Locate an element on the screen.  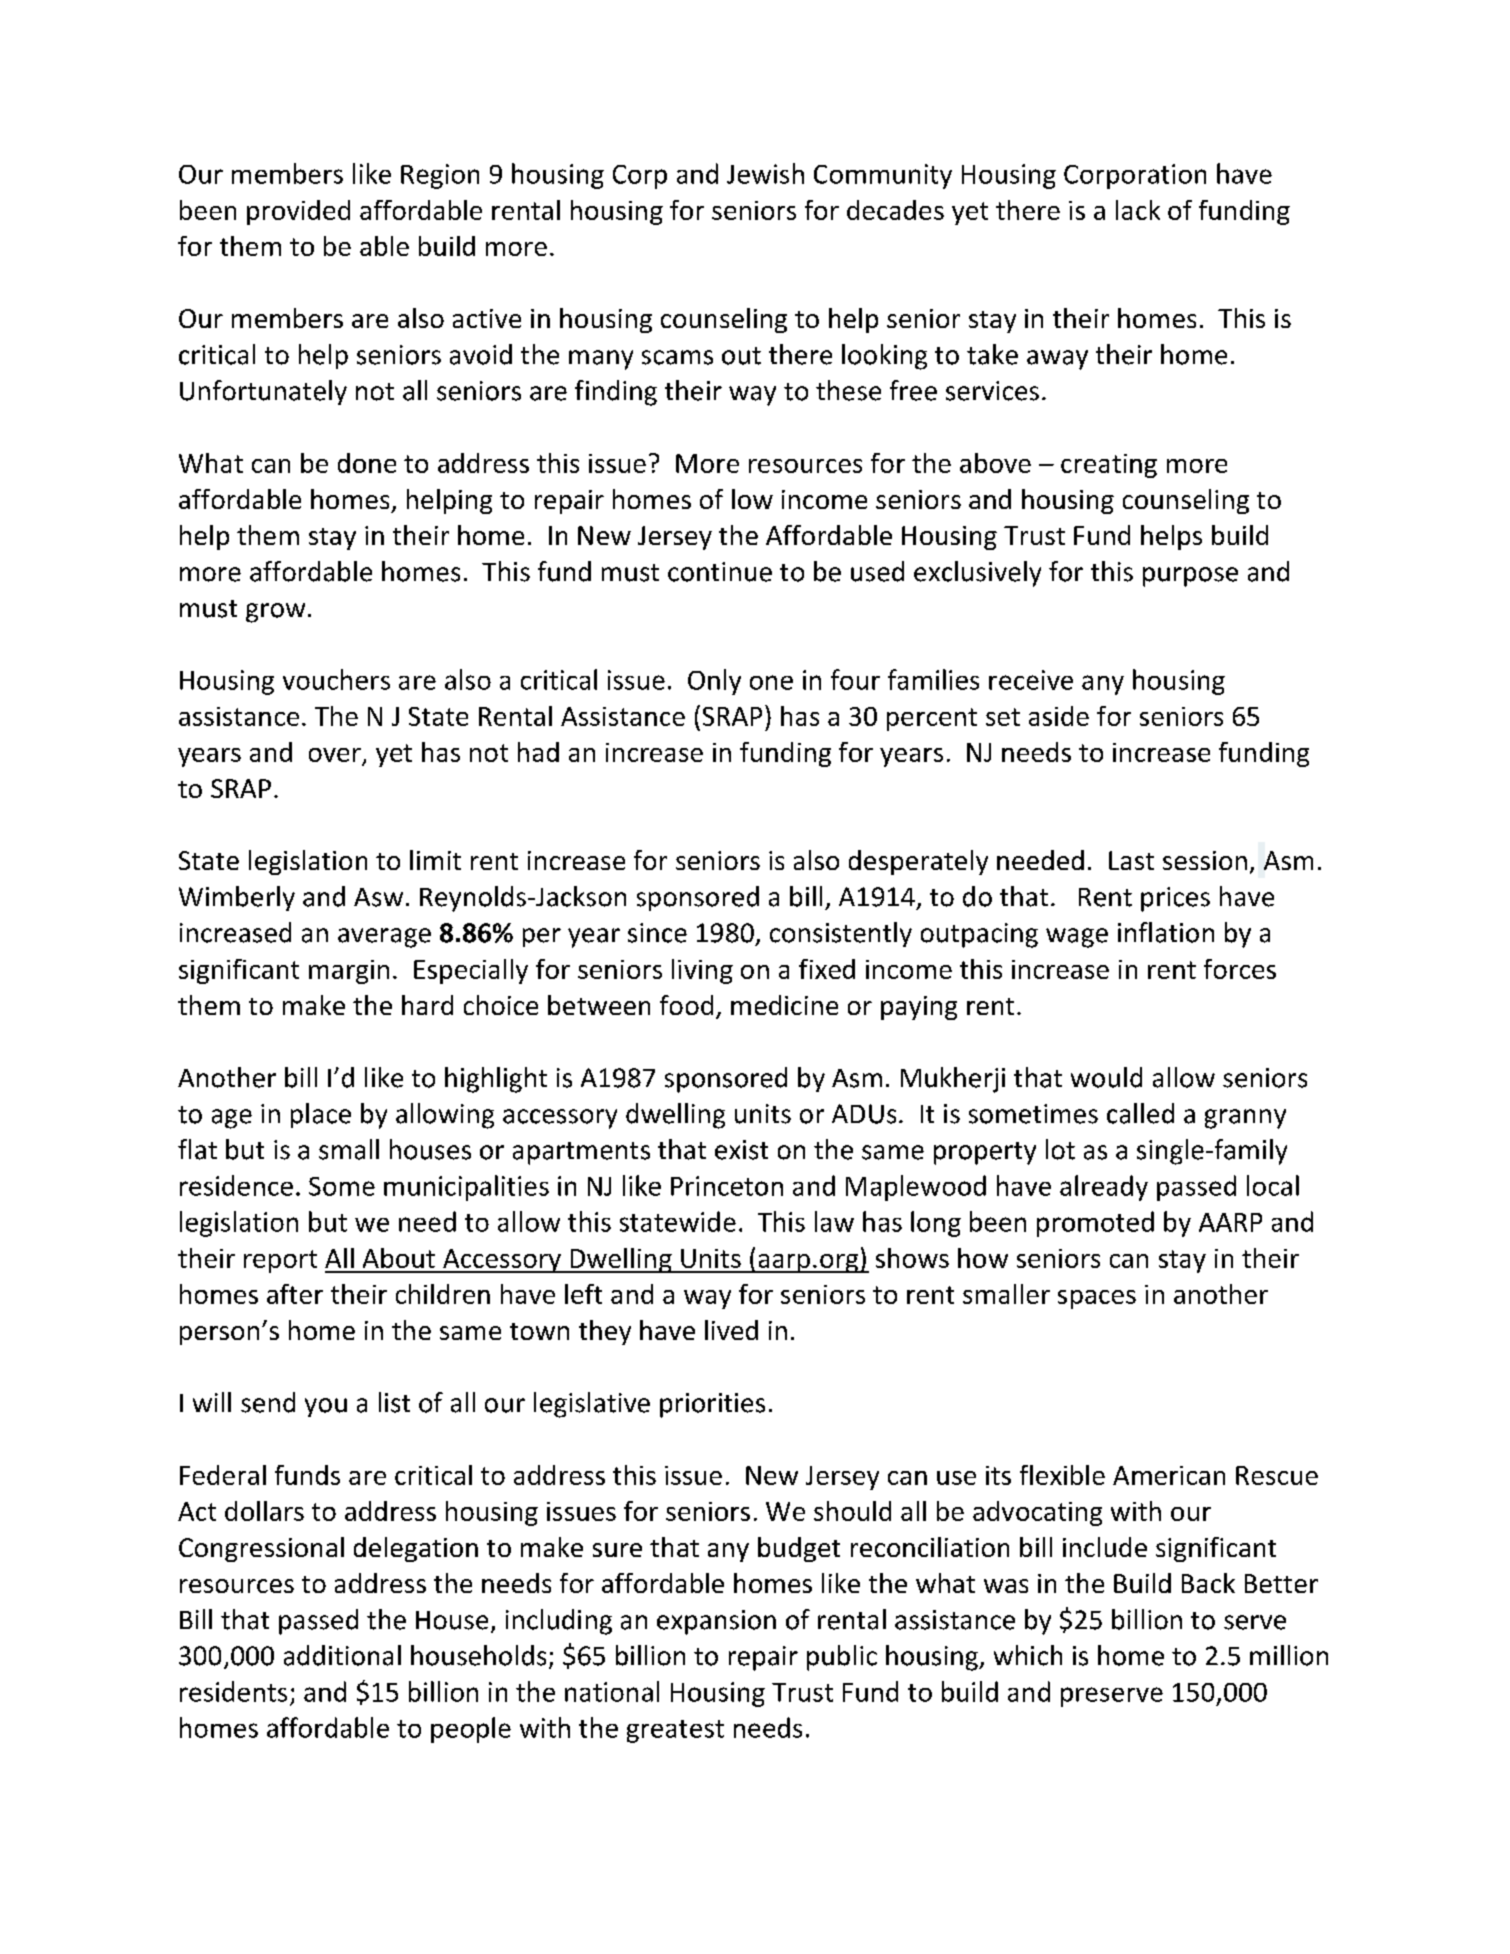
priorities is located at coordinates (712, 1405).
